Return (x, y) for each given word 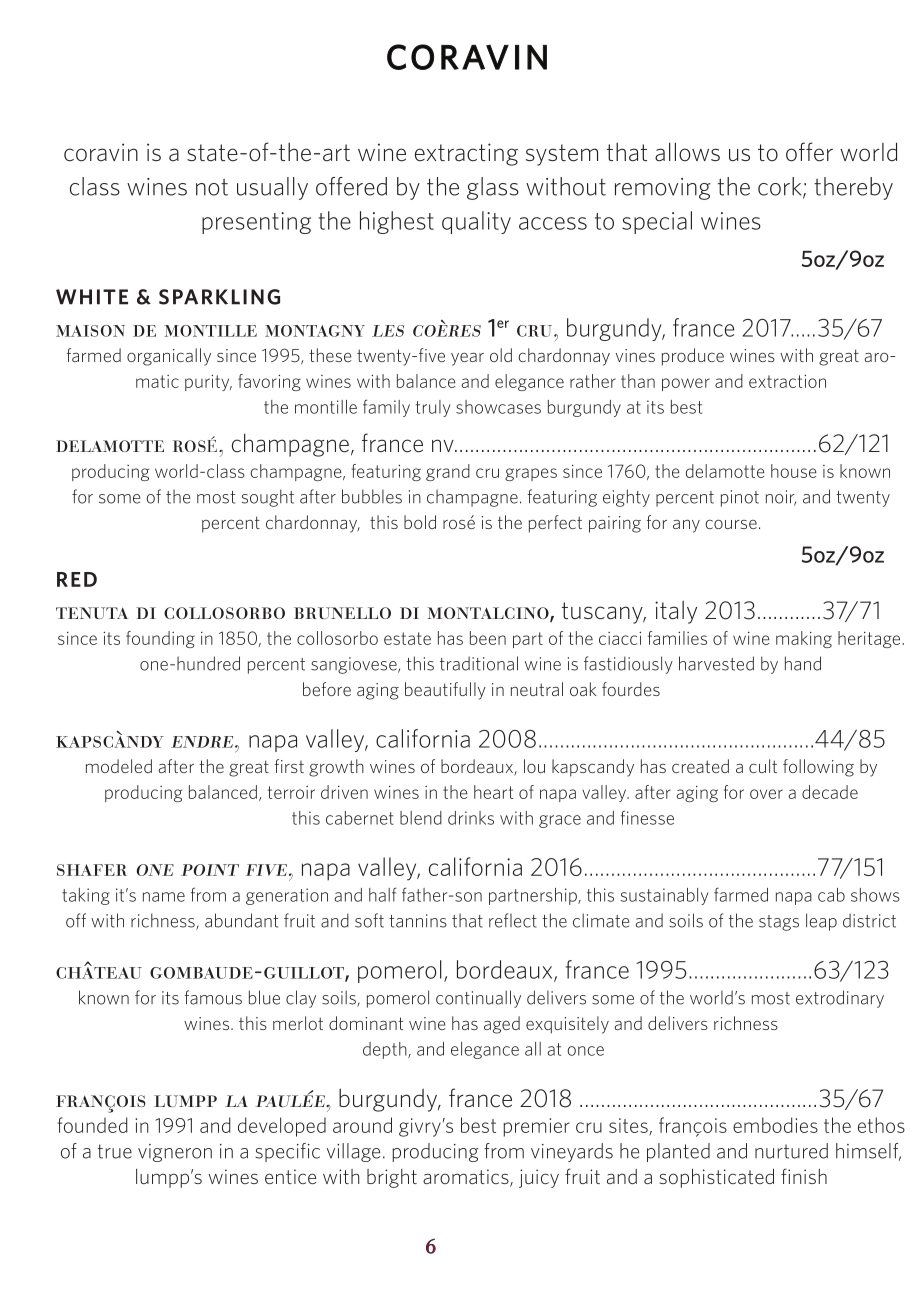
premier (537, 1127)
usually (272, 188)
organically (169, 357)
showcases (498, 407)
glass (493, 188)
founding (160, 639)
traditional (479, 663)
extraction (787, 381)
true (114, 1151)
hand (803, 663)
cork (781, 187)
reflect (513, 920)
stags (779, 923)
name (164, 897)
